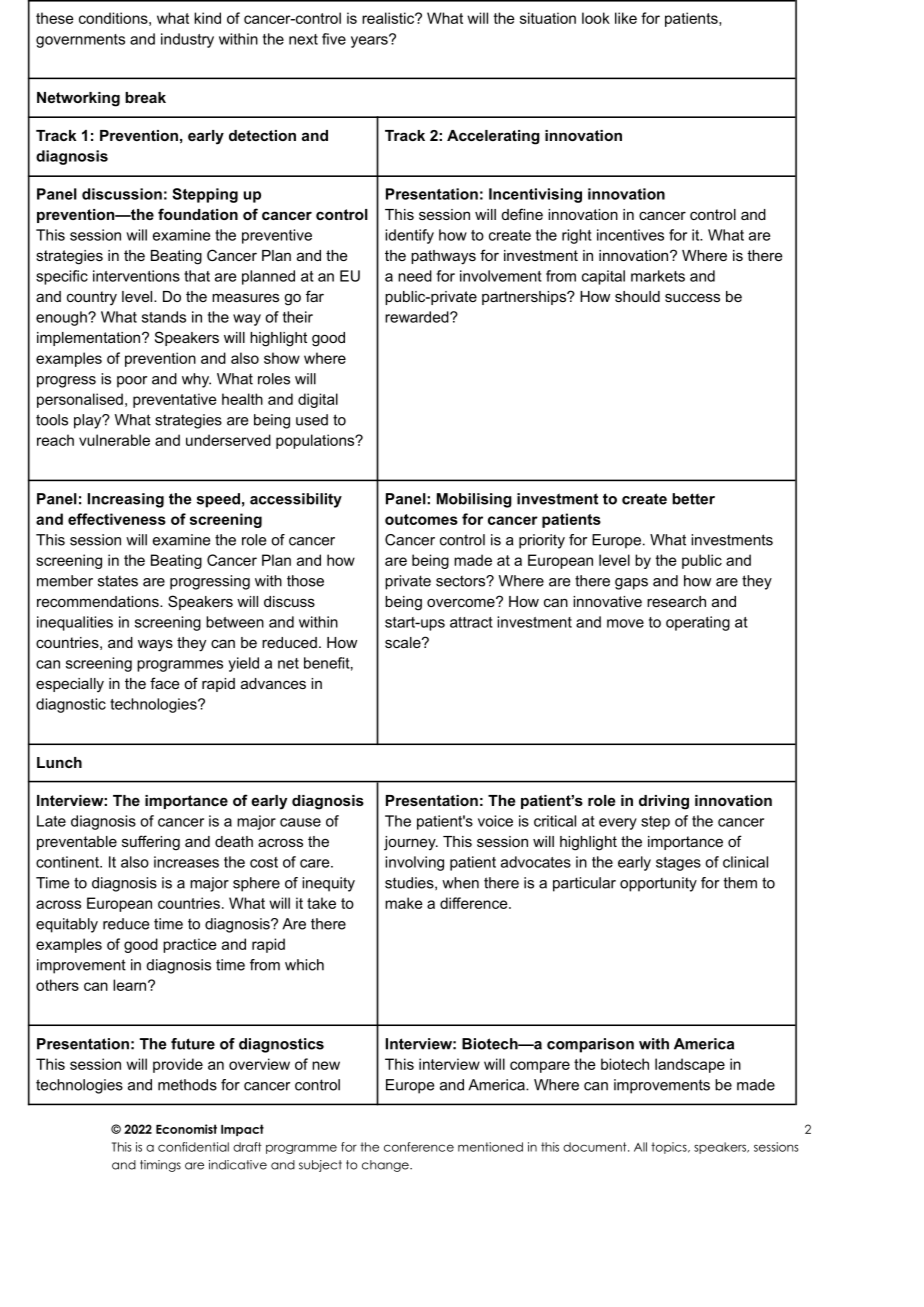 The height and width of the screenshot is (1307, 924). What do you see at coordinates (334, 39) in the screenshot?
I see `five` at bounding box center [334, 39].
